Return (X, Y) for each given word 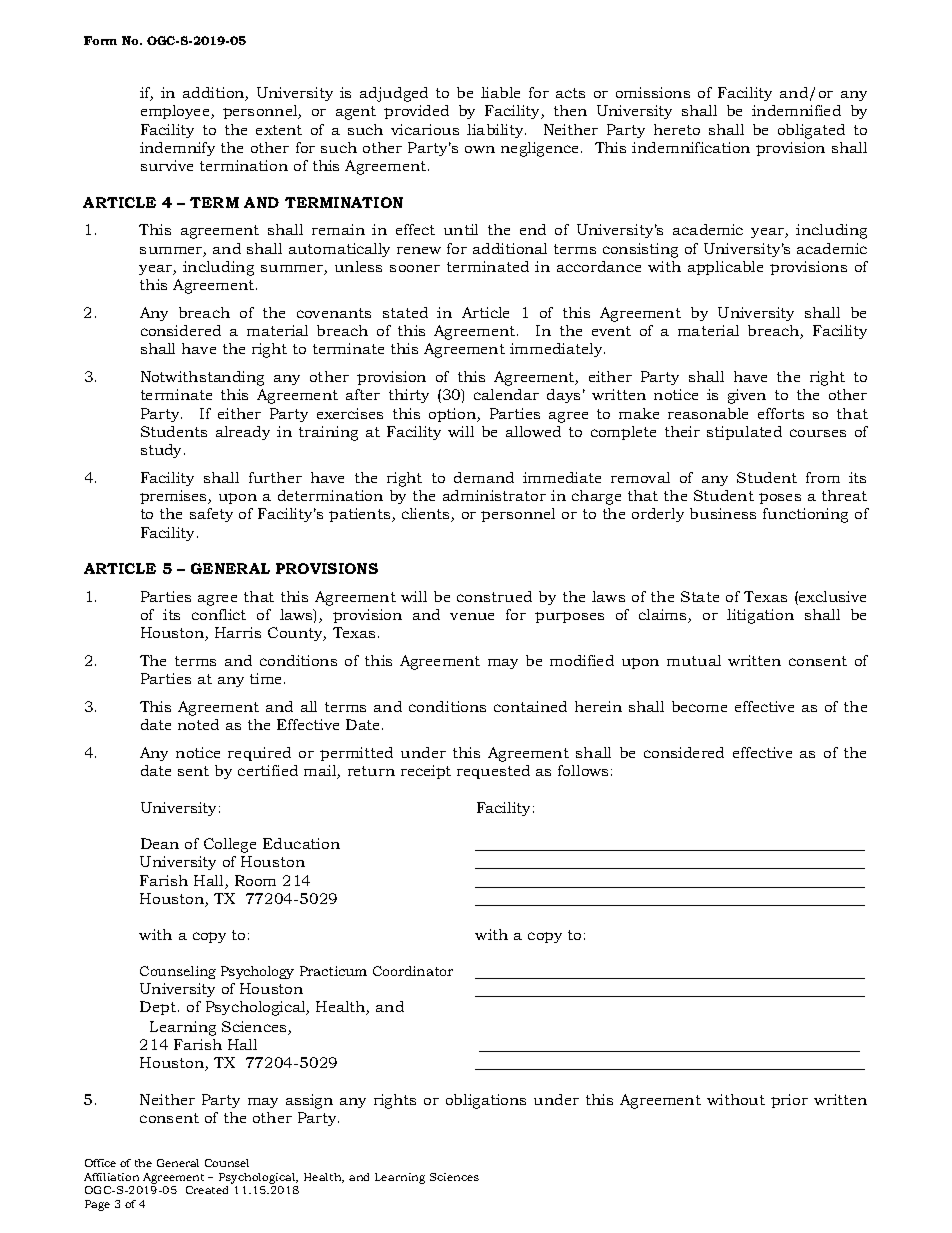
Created (207, 1190)
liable (500, 92)
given (747, 396)
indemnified (796, 110)
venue (472, 616)
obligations (486, 1101)
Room (255, 880)
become (699, 706)
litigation (760, 616)
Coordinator (413, 971)
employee (176, 112)
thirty (409, 396)
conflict (219, 614)
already (243, 433)
